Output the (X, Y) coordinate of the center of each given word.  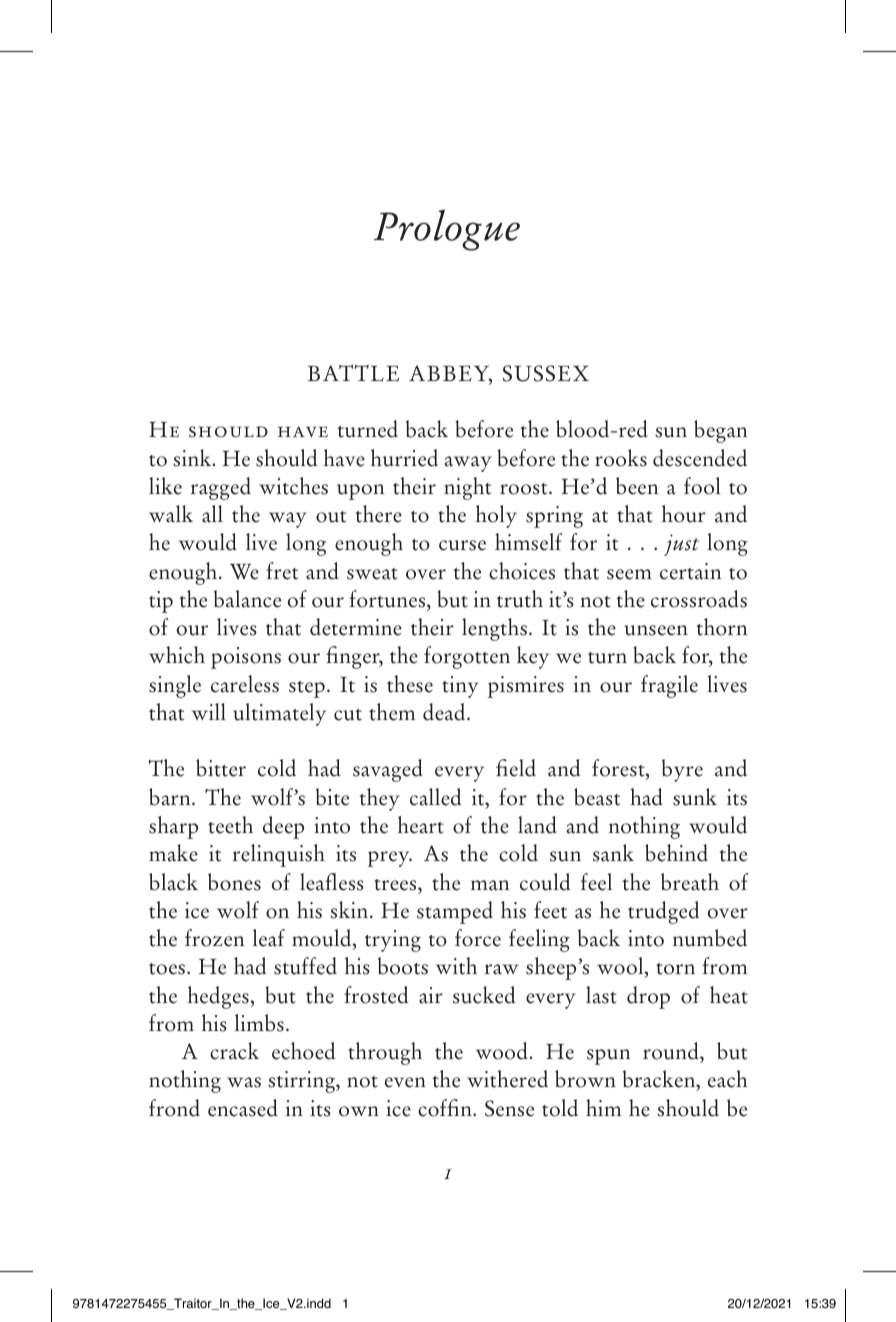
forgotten (467, 657)
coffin (446, 1108)
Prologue (447, 230)
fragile (669, 686)
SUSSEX (546, 373)
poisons (246, 658)
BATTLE (353, 373)
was (244, 1082)
